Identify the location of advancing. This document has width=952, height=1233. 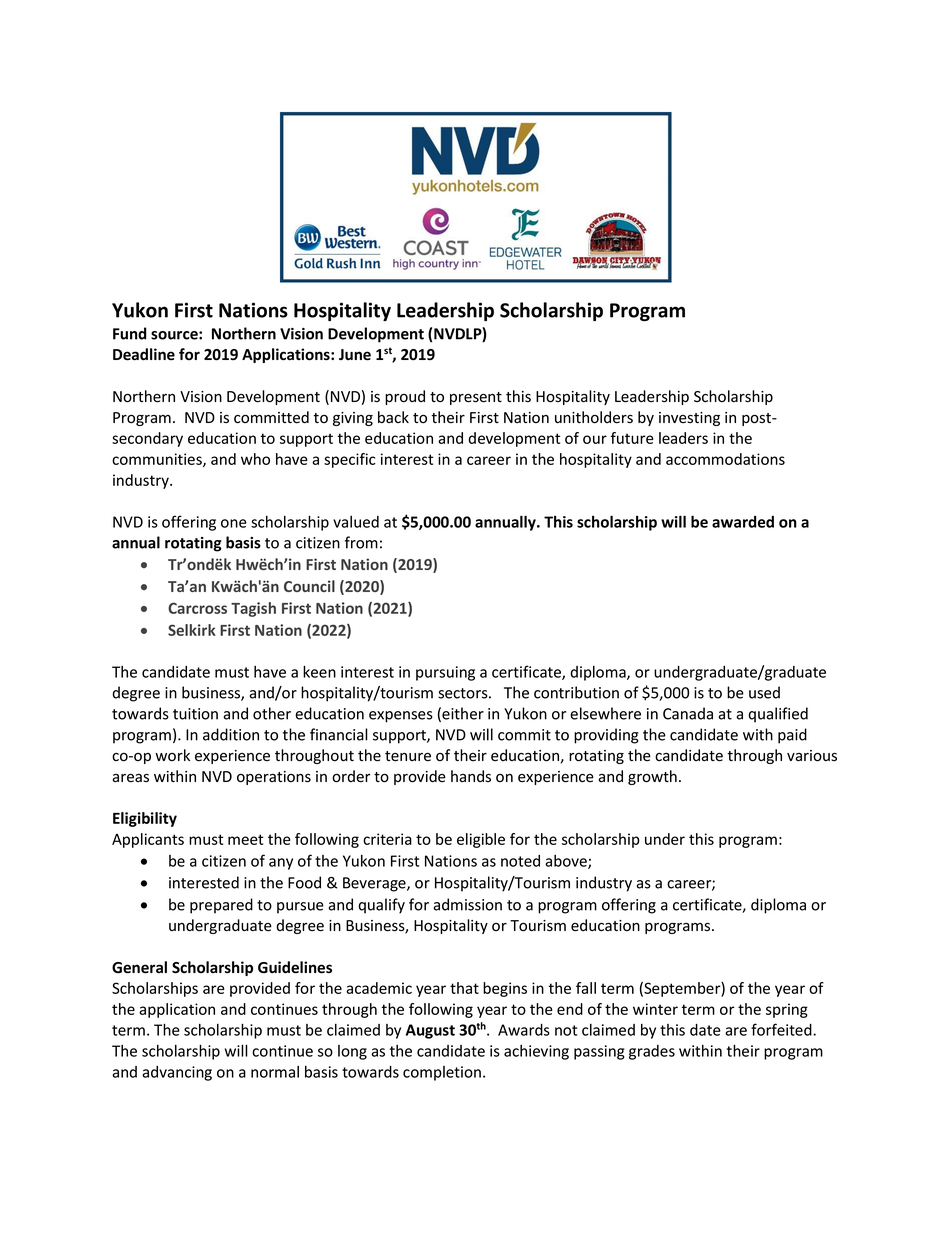
(177, 1073).
